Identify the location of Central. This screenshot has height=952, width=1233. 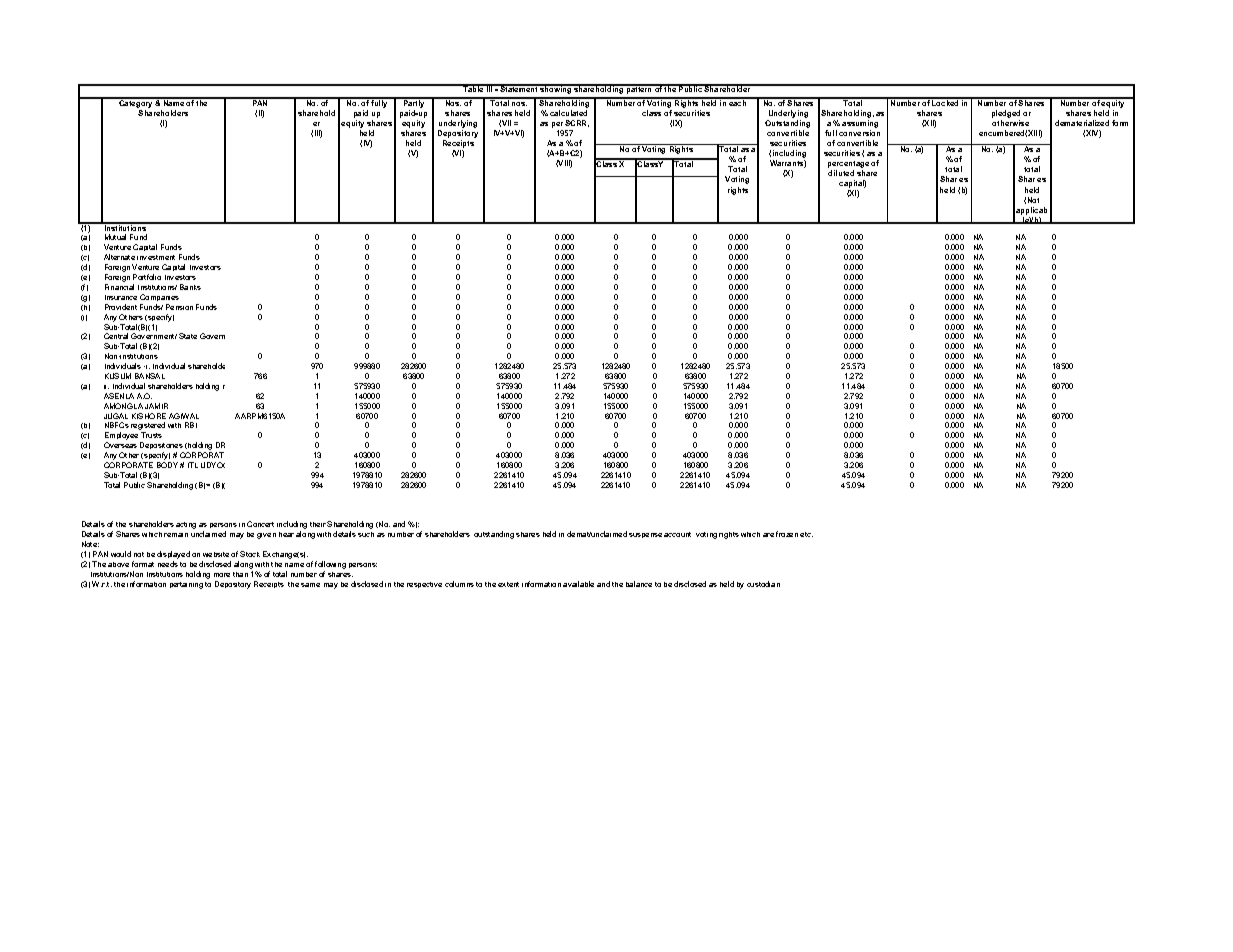
(116, 336).
